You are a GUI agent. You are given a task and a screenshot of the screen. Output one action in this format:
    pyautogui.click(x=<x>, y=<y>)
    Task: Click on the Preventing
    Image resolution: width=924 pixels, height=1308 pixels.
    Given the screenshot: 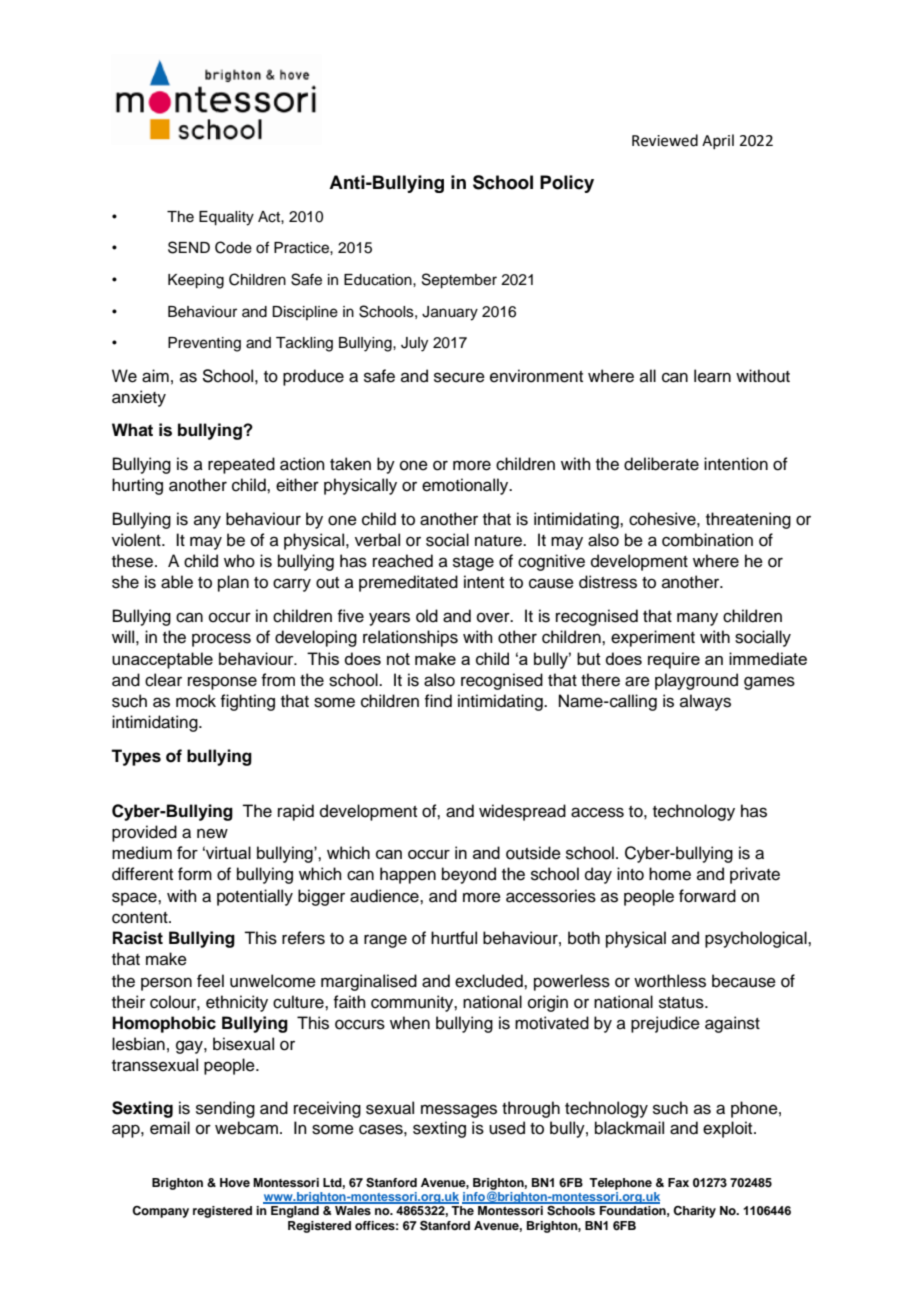 What is the action you would take?
    pyautogui.click(x=204, y=344)
